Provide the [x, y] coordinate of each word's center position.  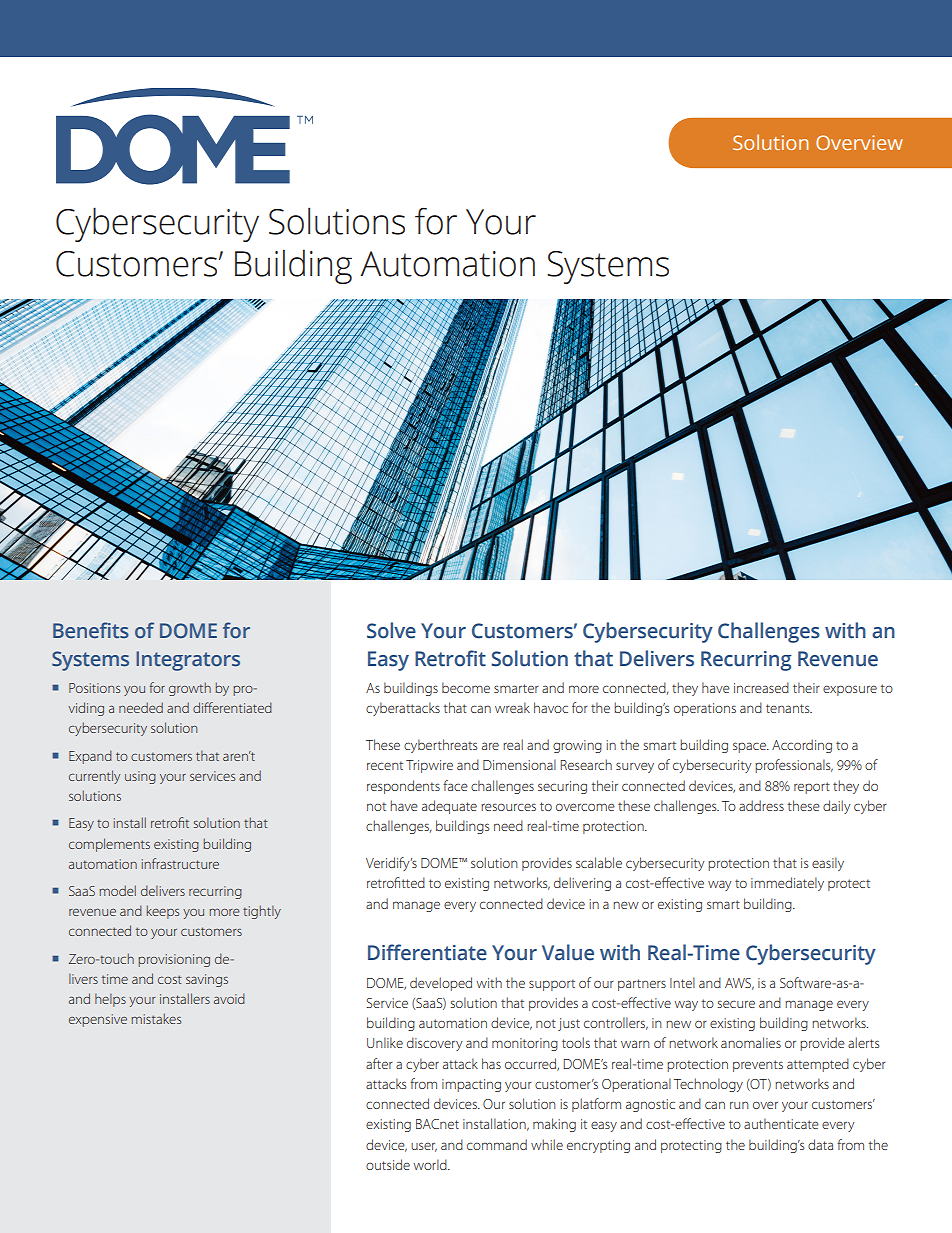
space [750, 747]
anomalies [751, 1042]
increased [761, 687]
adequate [449, 807]
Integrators [188, 661]
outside [388, 1164]
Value [568, 952]
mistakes [156, 1018]
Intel [682, 982]
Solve [391, 630]
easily [828, 864]
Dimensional [519, 764]
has [491, 1063]
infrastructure [180, 863]
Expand [90, 757]
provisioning [174, 960]
